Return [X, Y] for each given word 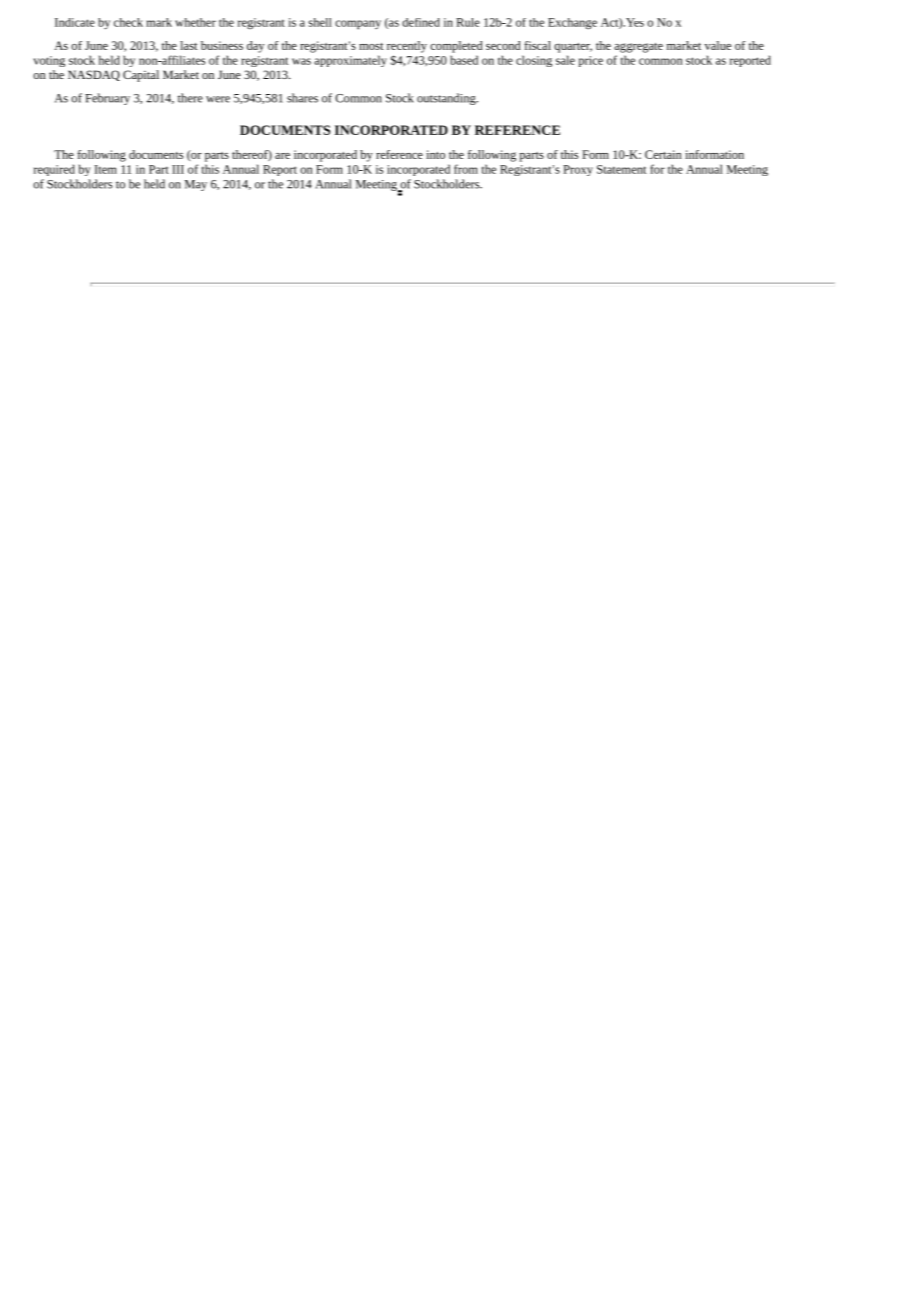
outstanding [447, 99]
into [435, 154]
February [107, 99]
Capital [141, 76]
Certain [663, 154]
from [466, 169]
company [358, 24]
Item [105, 169]
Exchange [572, 24]
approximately [350, 61]
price [591, 61]
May [196, 185]
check [128, 22]
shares [302, 98]
